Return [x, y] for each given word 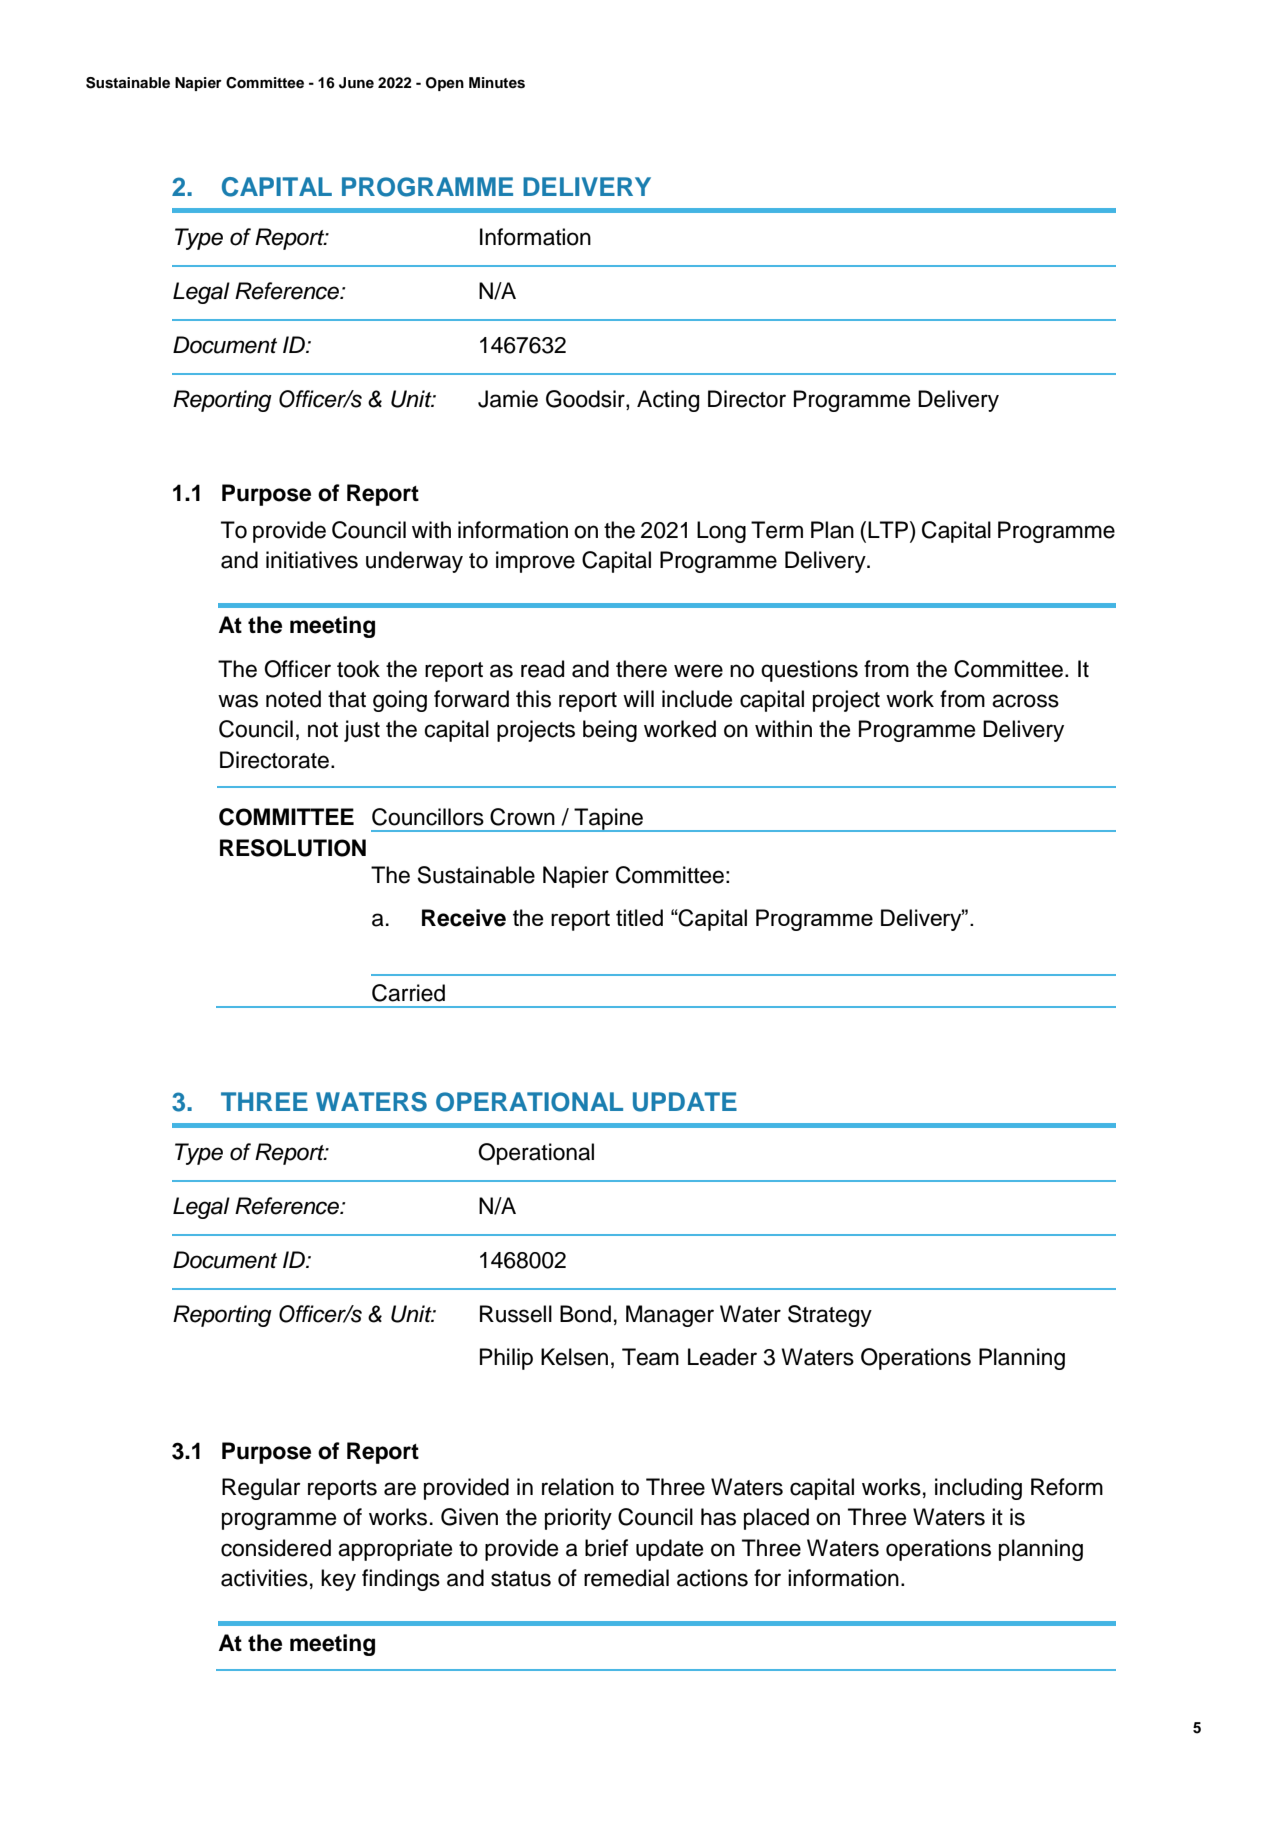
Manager [670, 1316]
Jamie [508, 399]
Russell [516, 1314]
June [356, 83]
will [638, 698]
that [347, 699]
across [1025, 701]
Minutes [497, 83]
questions [809, 671]
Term [777, 530]
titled [639, 917]
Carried [408, 993]
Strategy [830, 1316]
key [338, 1580]
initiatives [312, 560]
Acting [668, 401]
